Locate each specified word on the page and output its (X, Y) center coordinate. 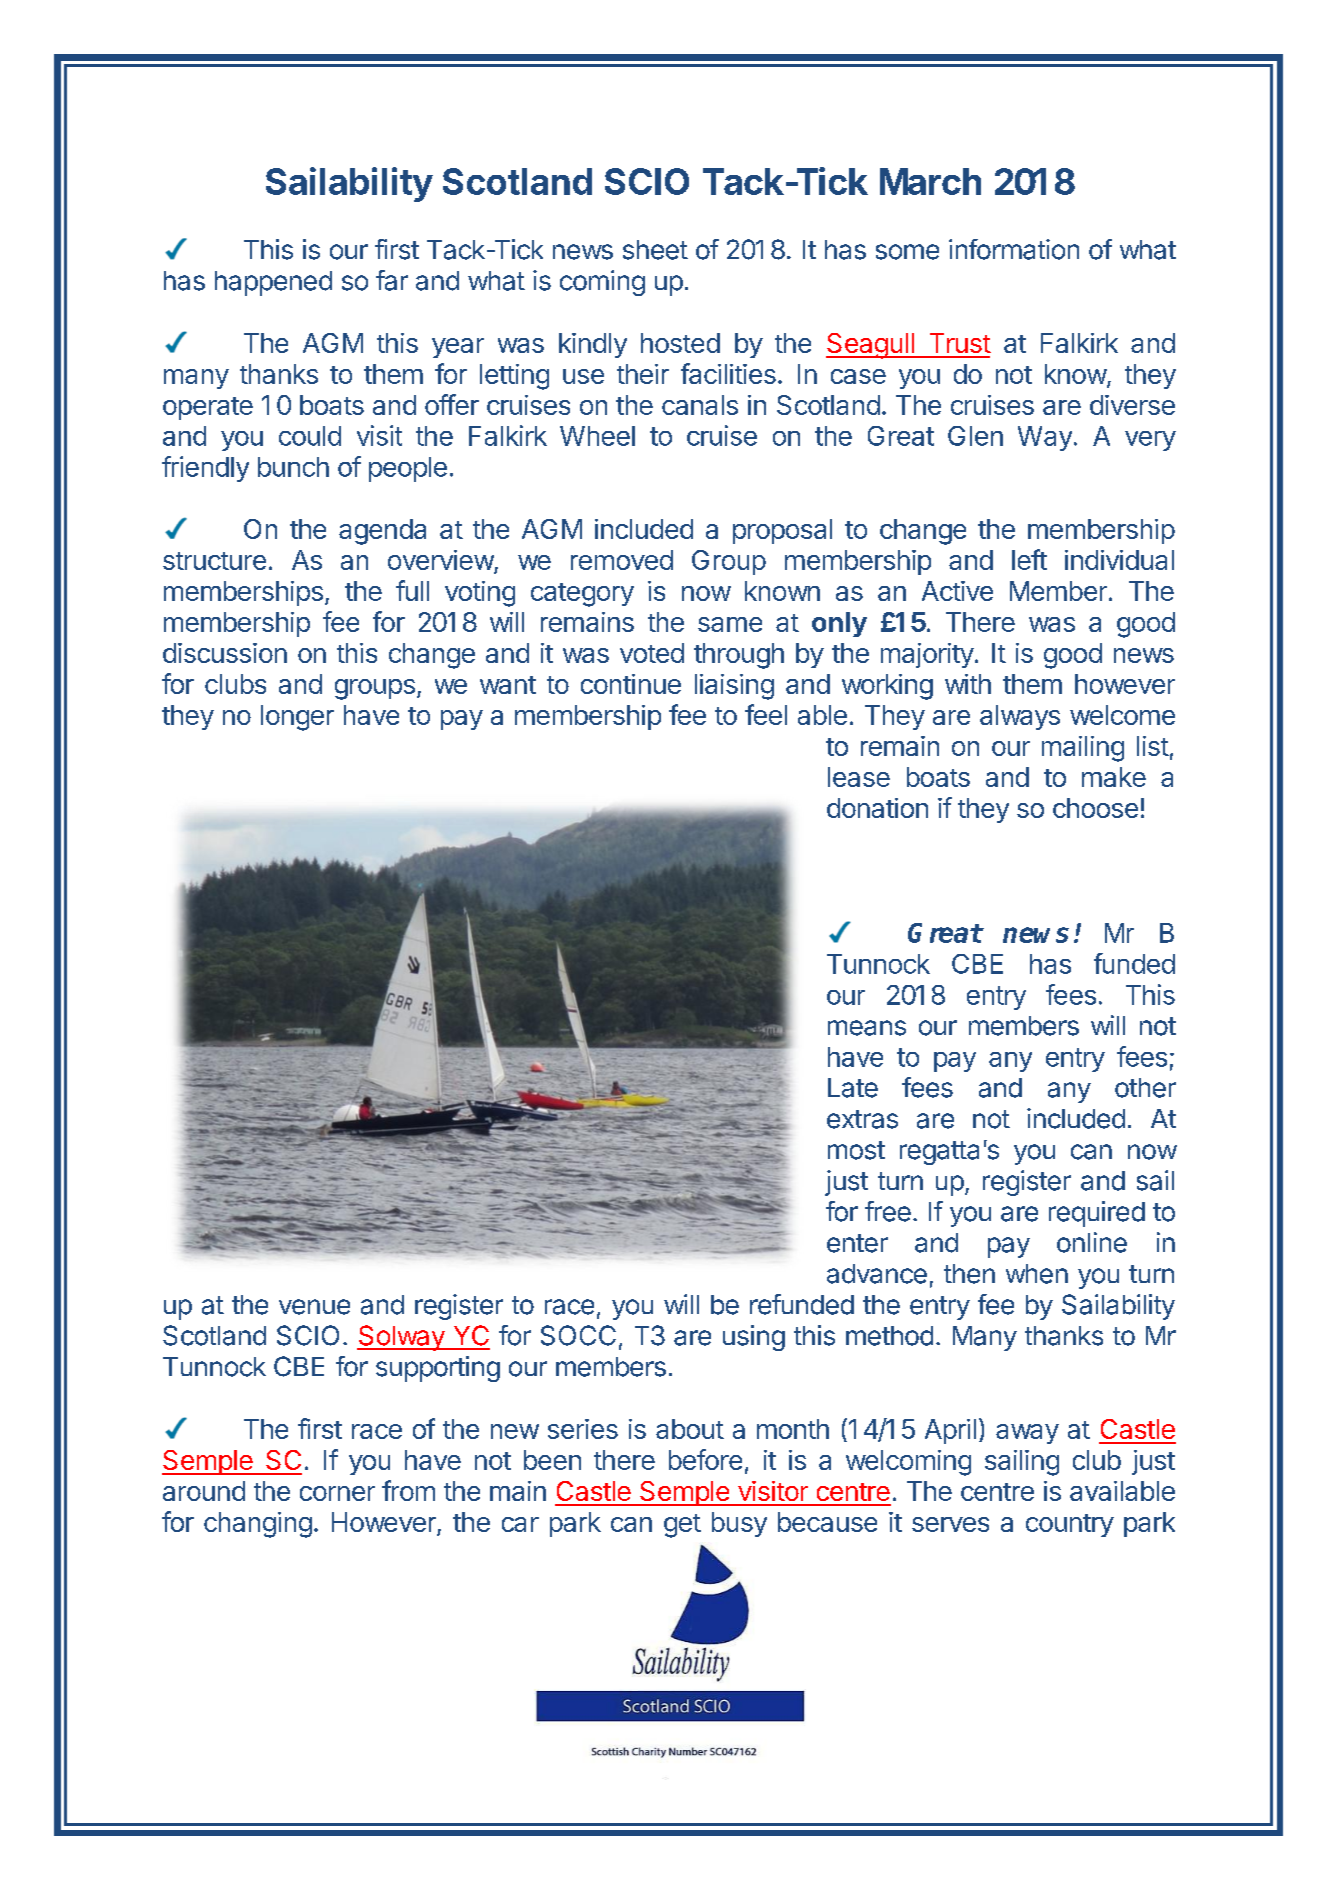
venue (314, 1307)
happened (273, 283)
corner (337, 1493)
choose (1095, 808)
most (856, 1150)
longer (297, 718)
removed (622, 560)
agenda (382, 532)
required (1097, 1214)
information (1014, 249)
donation (877, 808)
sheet (655, 250)
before (705, 1459)
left (1029, 559)
